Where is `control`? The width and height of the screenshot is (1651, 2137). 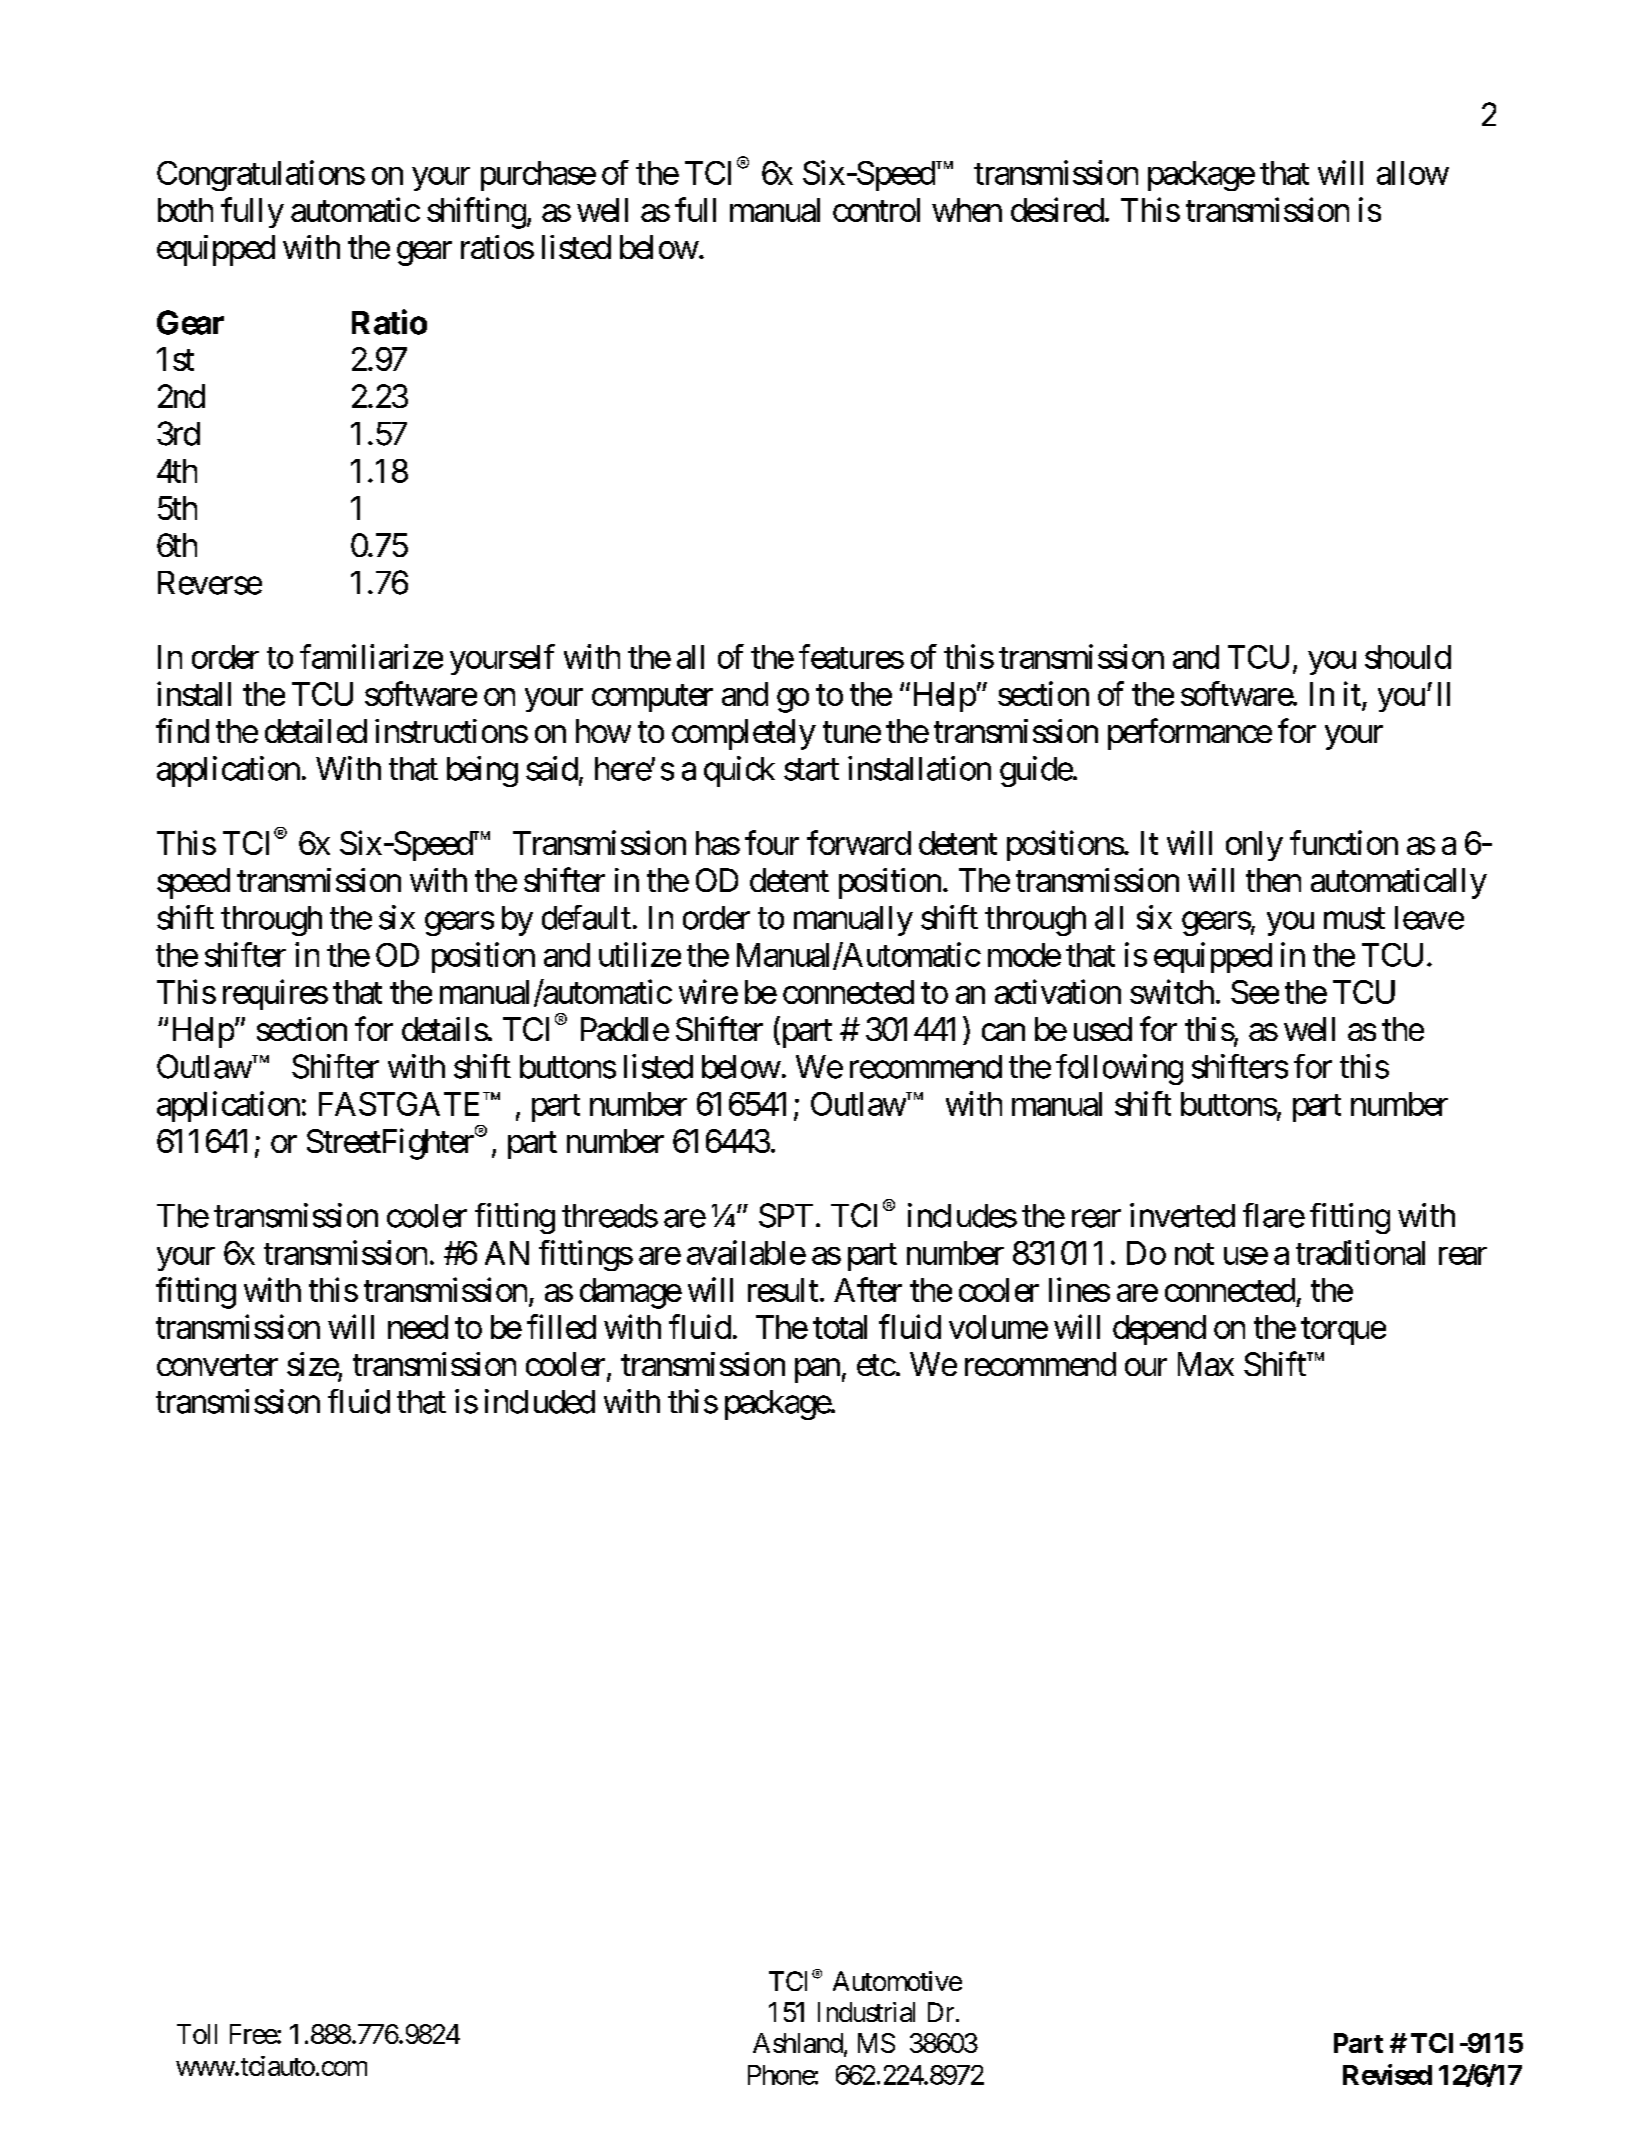
control is located at coordinates (876, 210).
